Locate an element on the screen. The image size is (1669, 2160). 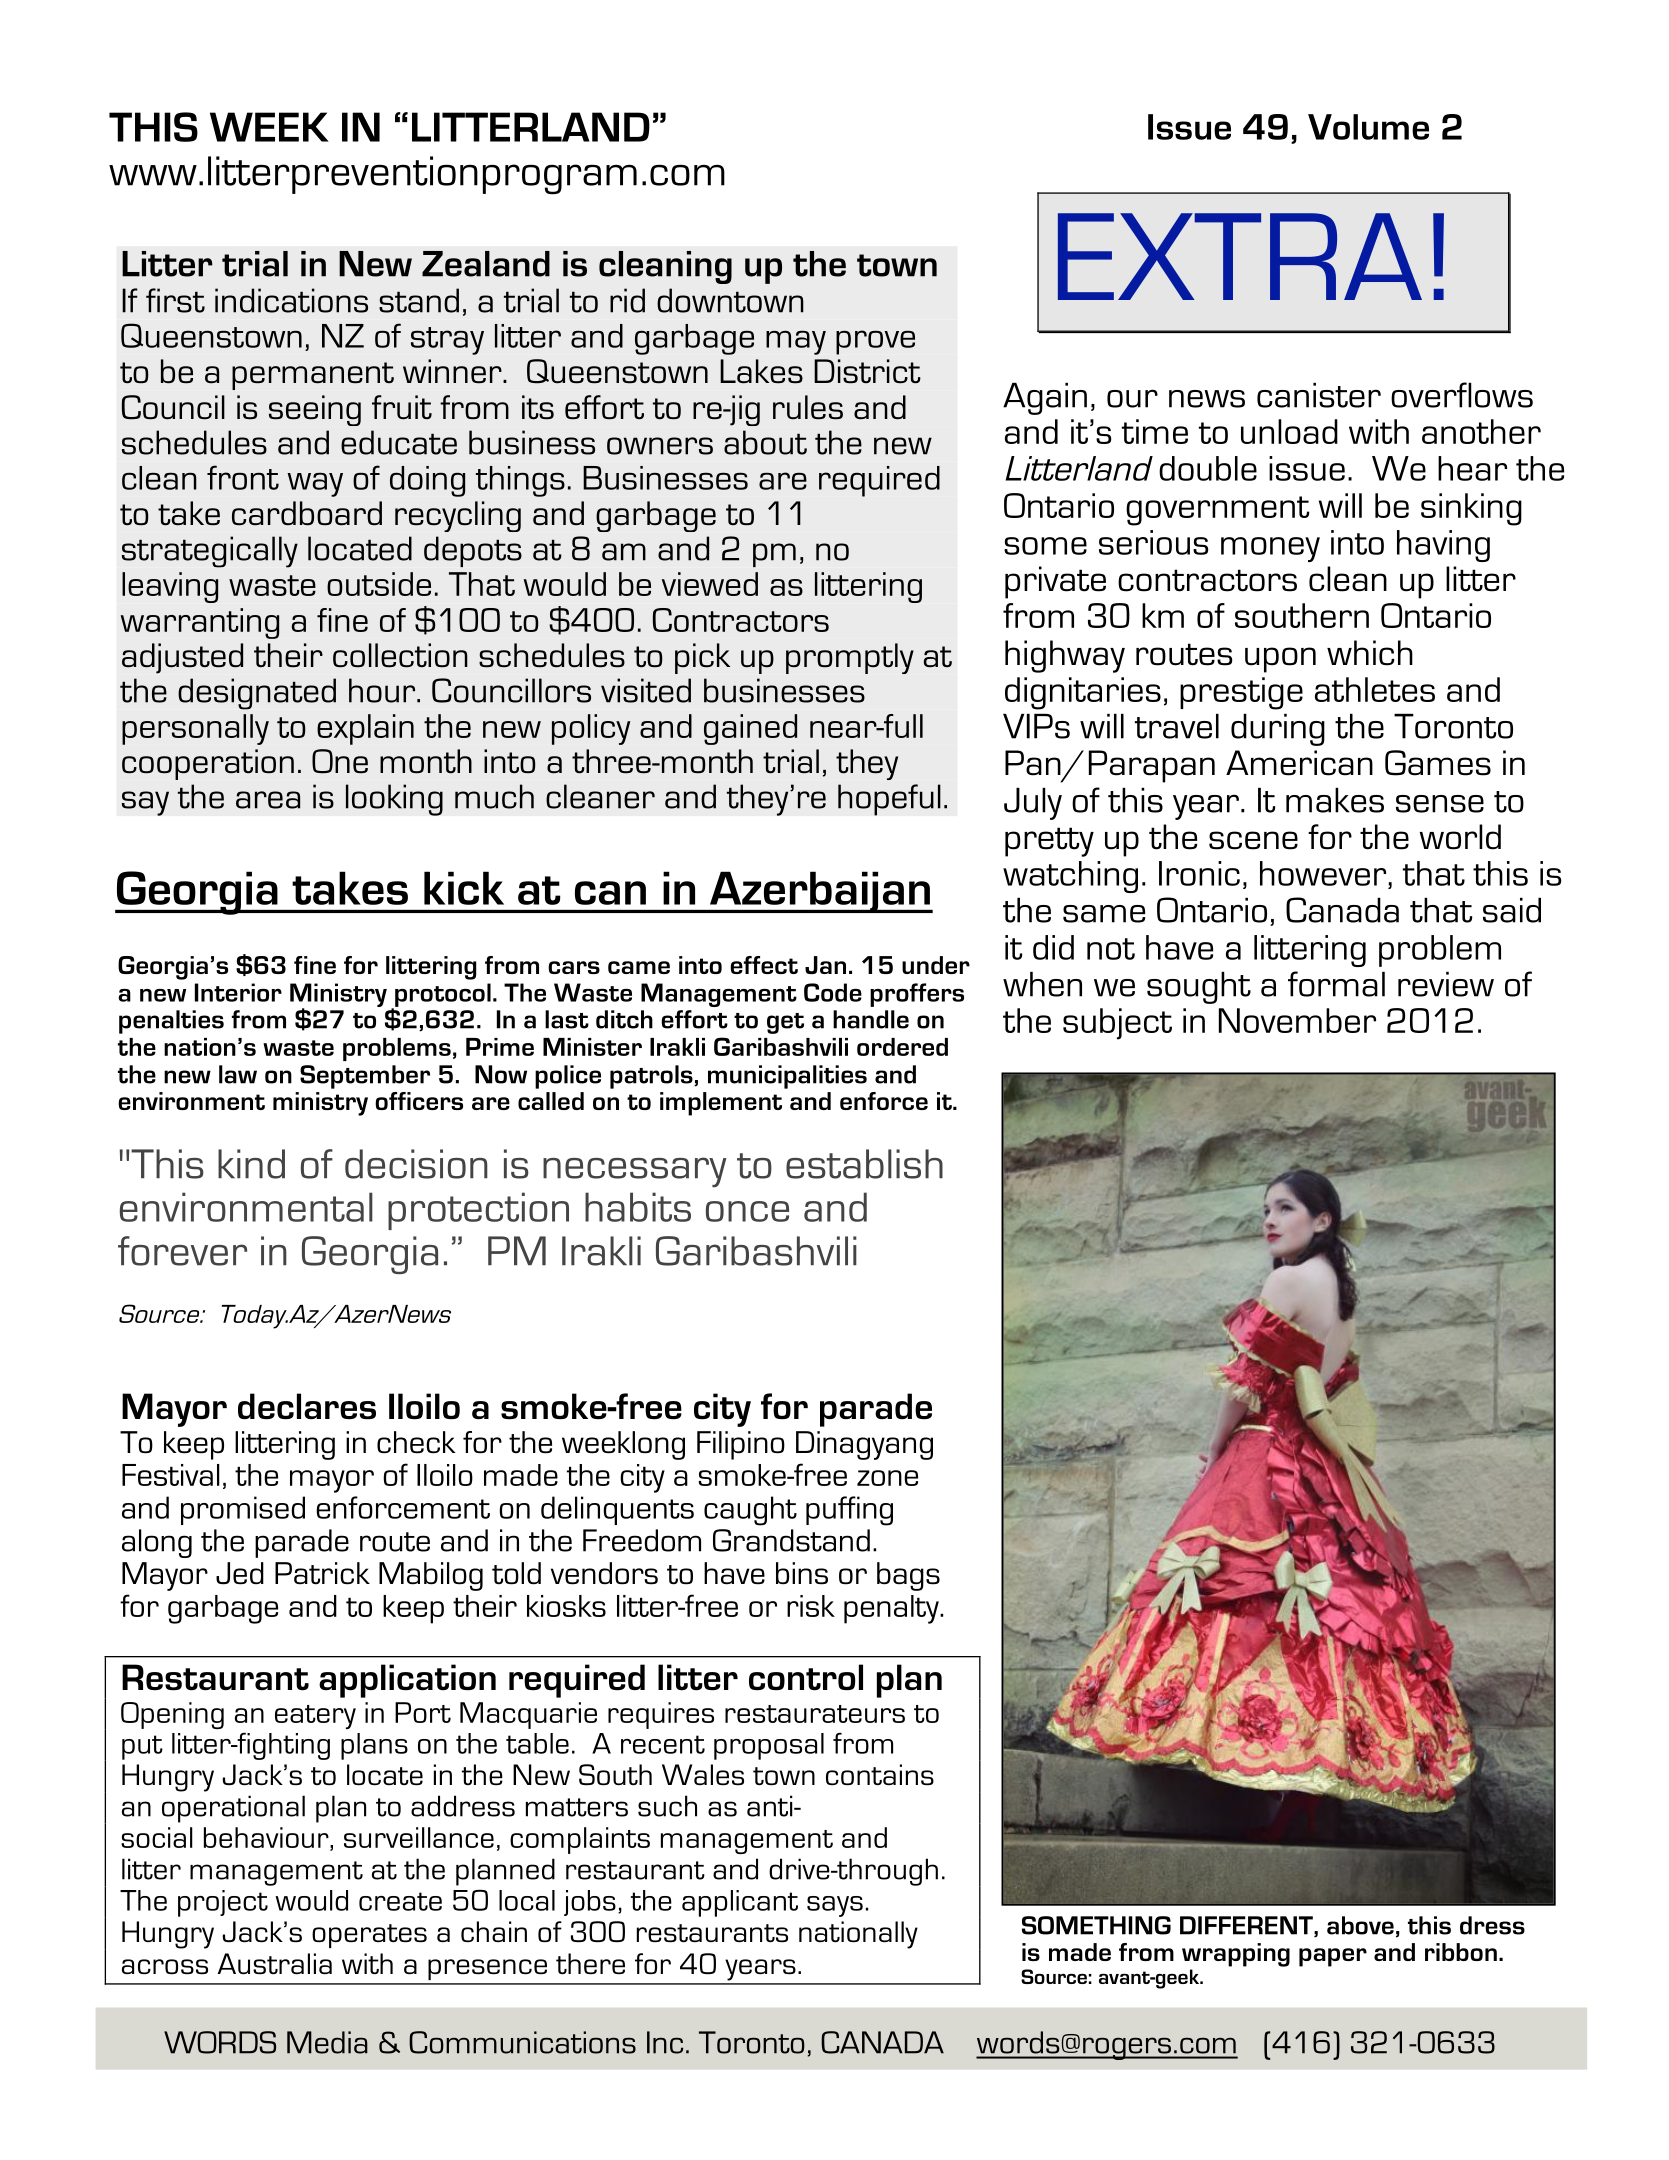
Australia is located at coordinates (275, 1964).
